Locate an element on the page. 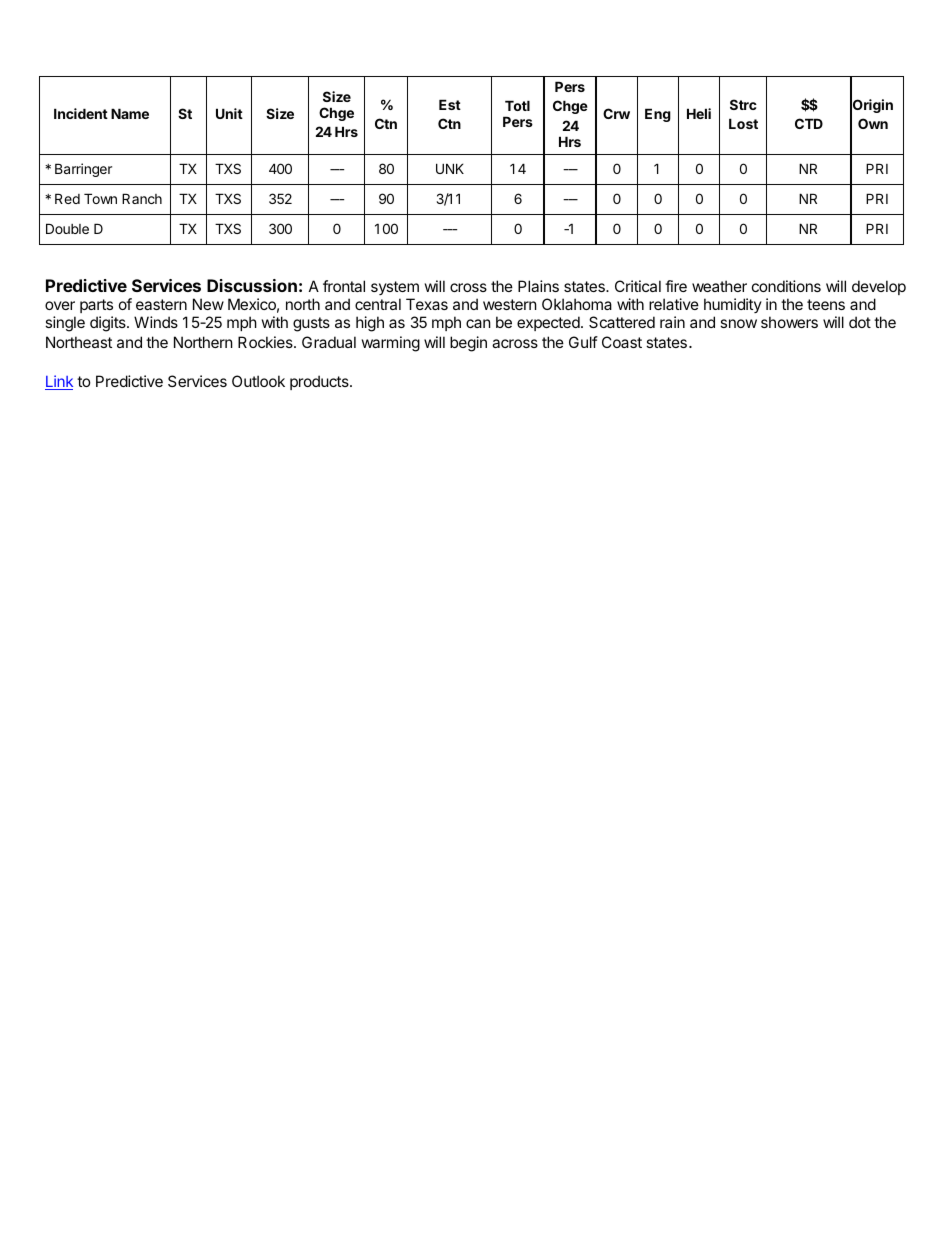 This document has width=952, height=1233. products is located at coordinates (320, 382).
